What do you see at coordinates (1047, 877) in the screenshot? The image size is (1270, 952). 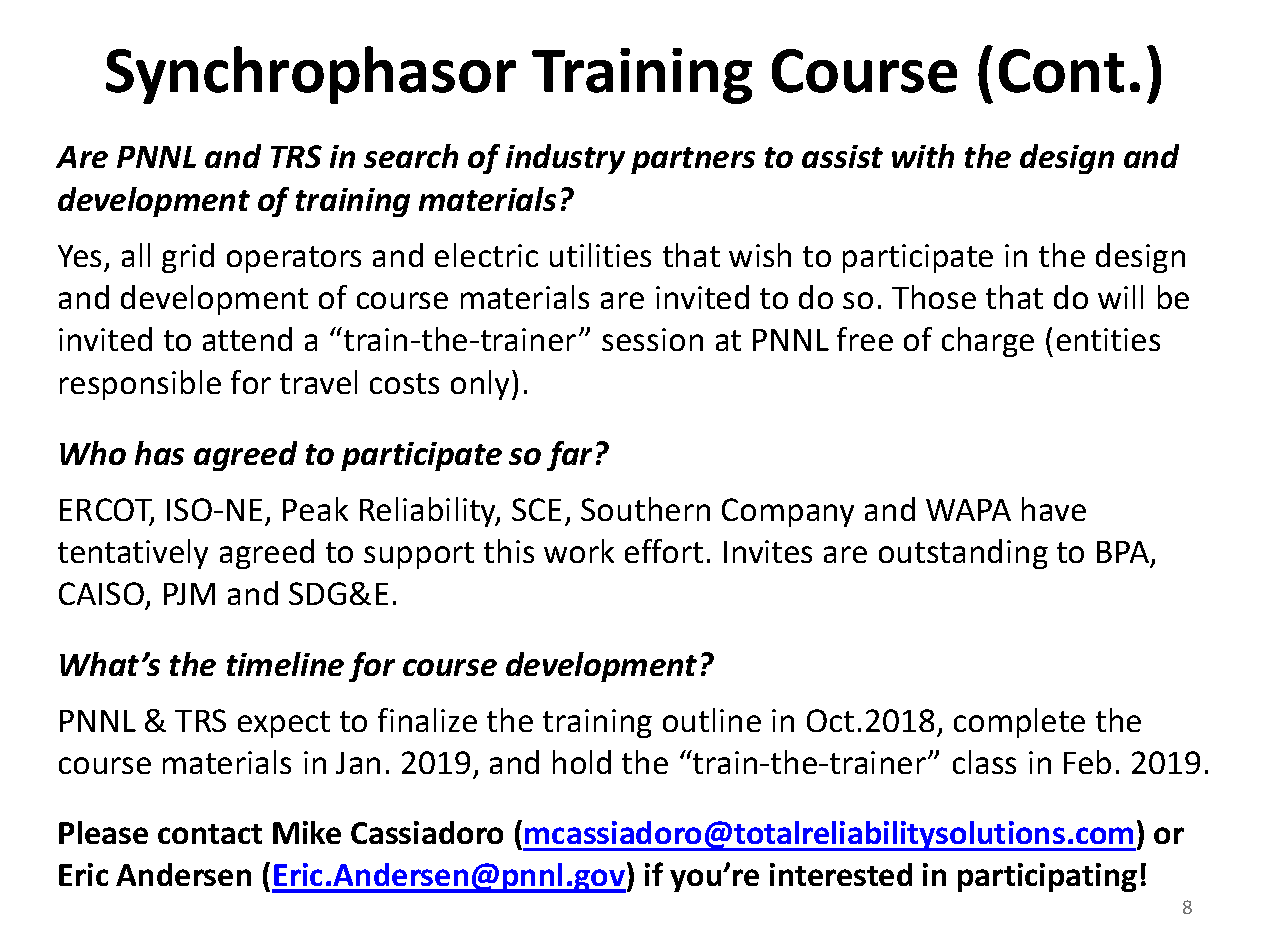 I see `participating` at bounding box center [1047, 877].
